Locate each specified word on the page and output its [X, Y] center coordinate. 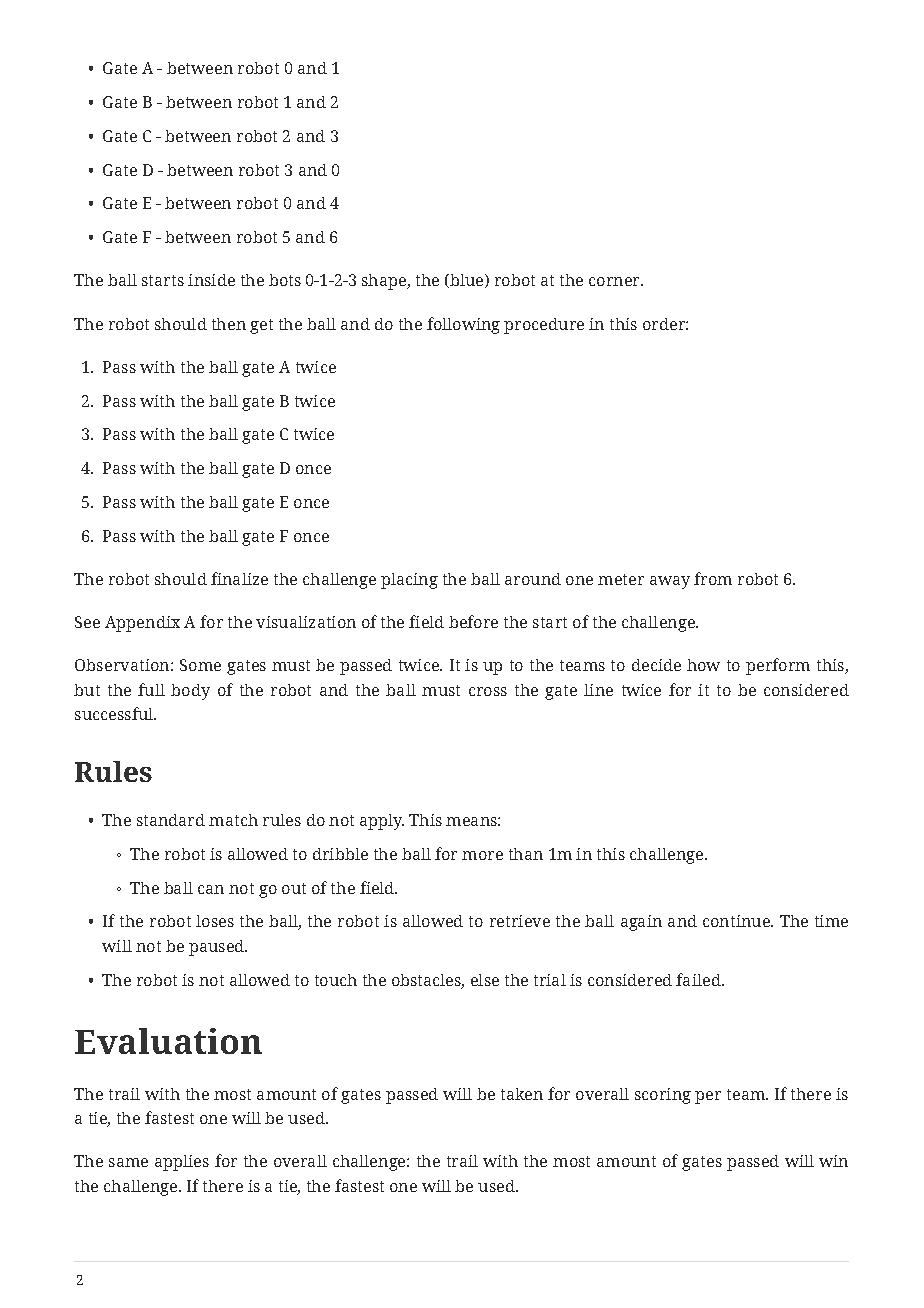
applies [182, 1163]
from [713, 578]
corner [616, 281]
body [190, 692]
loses [215, 921]
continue [738, 921]
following [463, 325]
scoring [663, 1096]
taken [522, 1094]
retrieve [520, 921]
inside [211, 280]
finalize [239, 578]
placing [409, 581]
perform [778, 666]
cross [488, 691]
